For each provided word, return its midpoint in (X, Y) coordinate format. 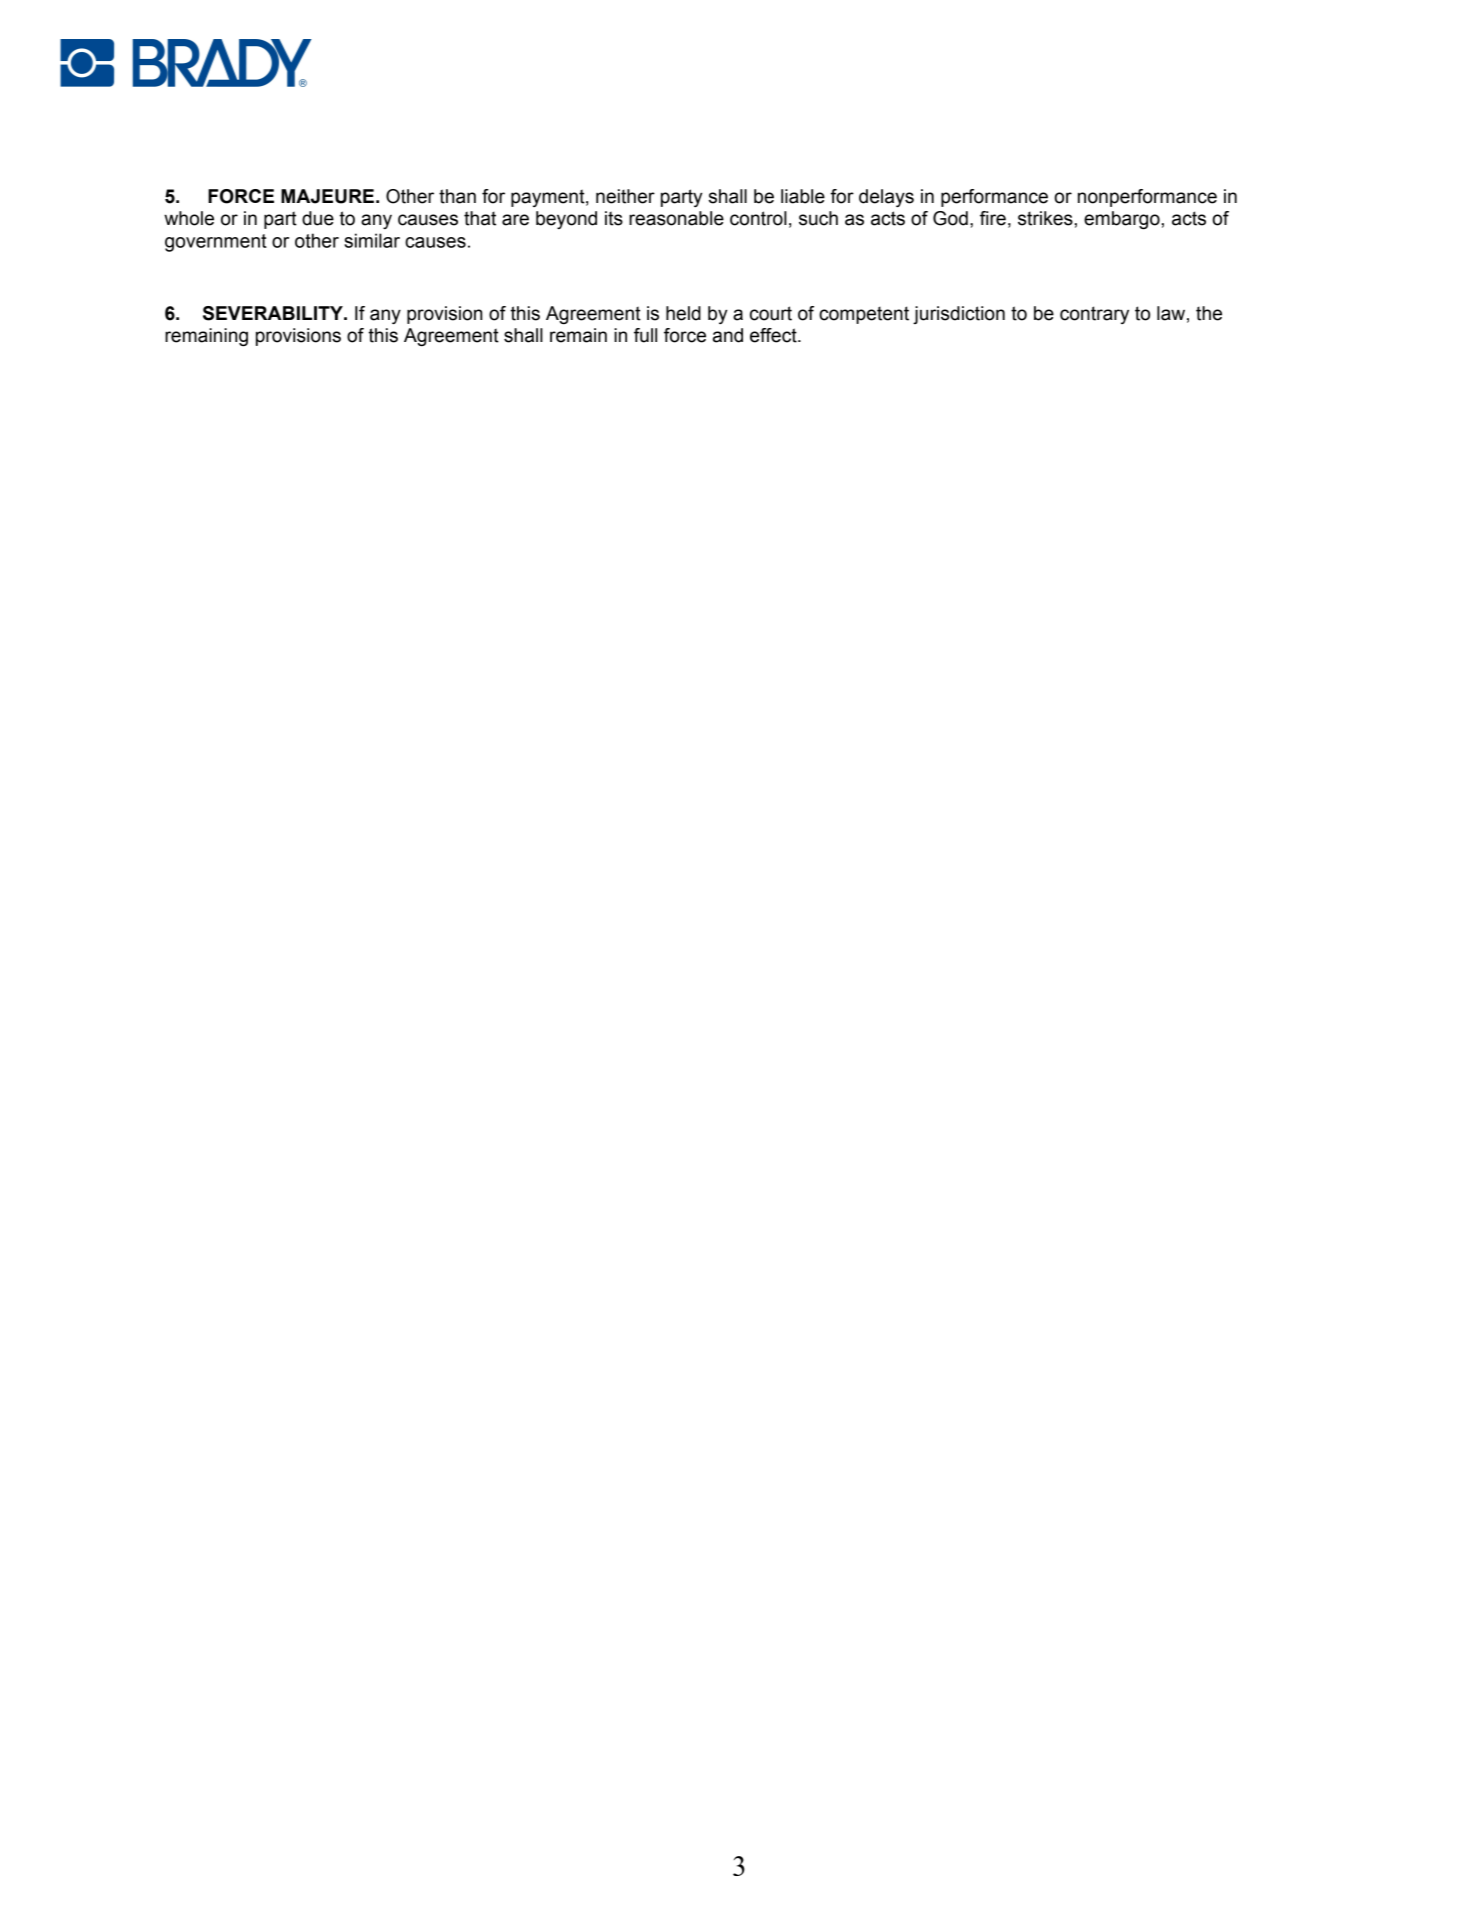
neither (625, 196)
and (728, 335)
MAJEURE (327, 196)
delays (886, 198)
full (645, 335)
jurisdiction (959, 315)
